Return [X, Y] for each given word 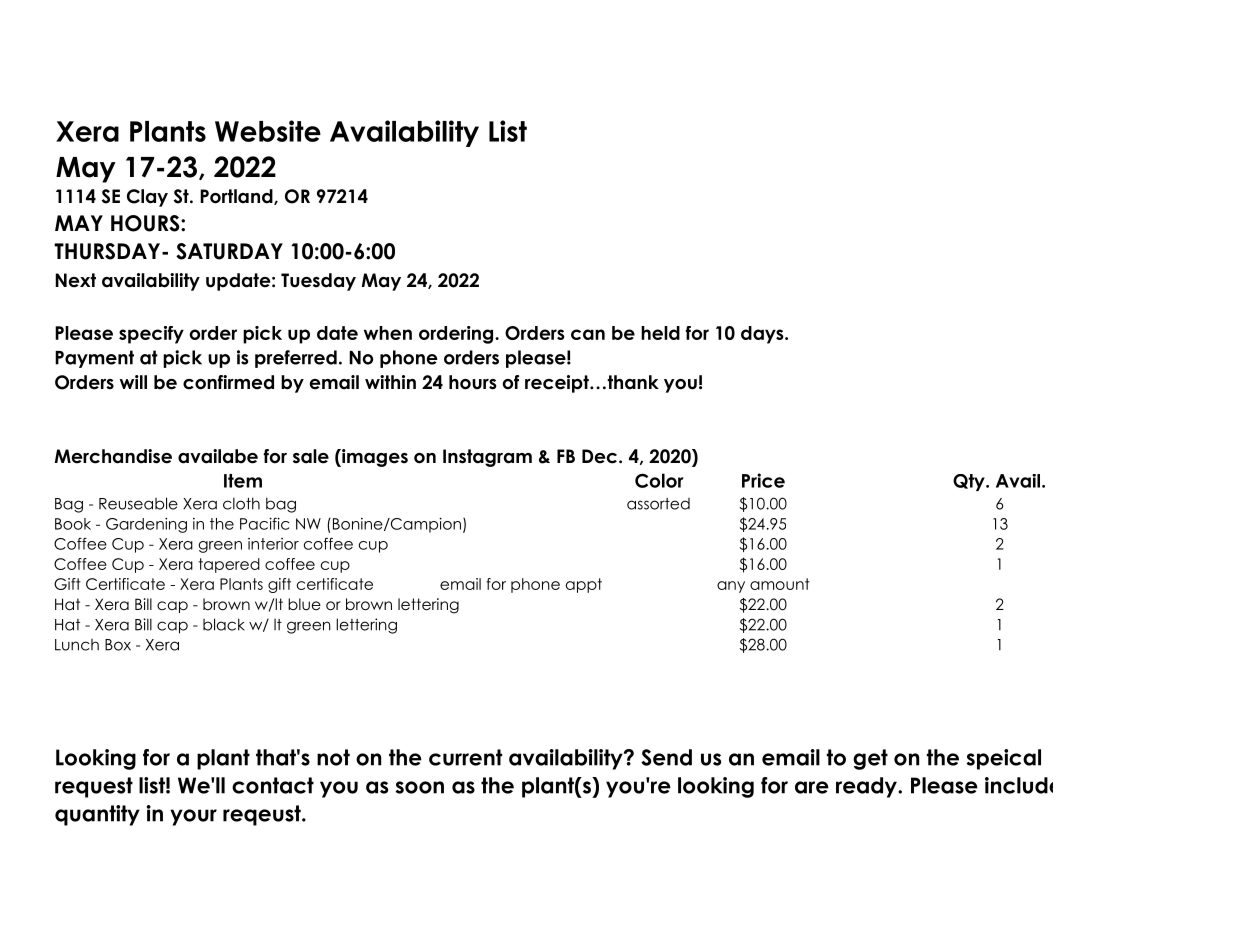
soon [419, 787]
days [763, 335]
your [193, 817]
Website [268, 131]
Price [763, 480]
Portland [237, 197]
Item [243, 481]
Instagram [487, 458]
